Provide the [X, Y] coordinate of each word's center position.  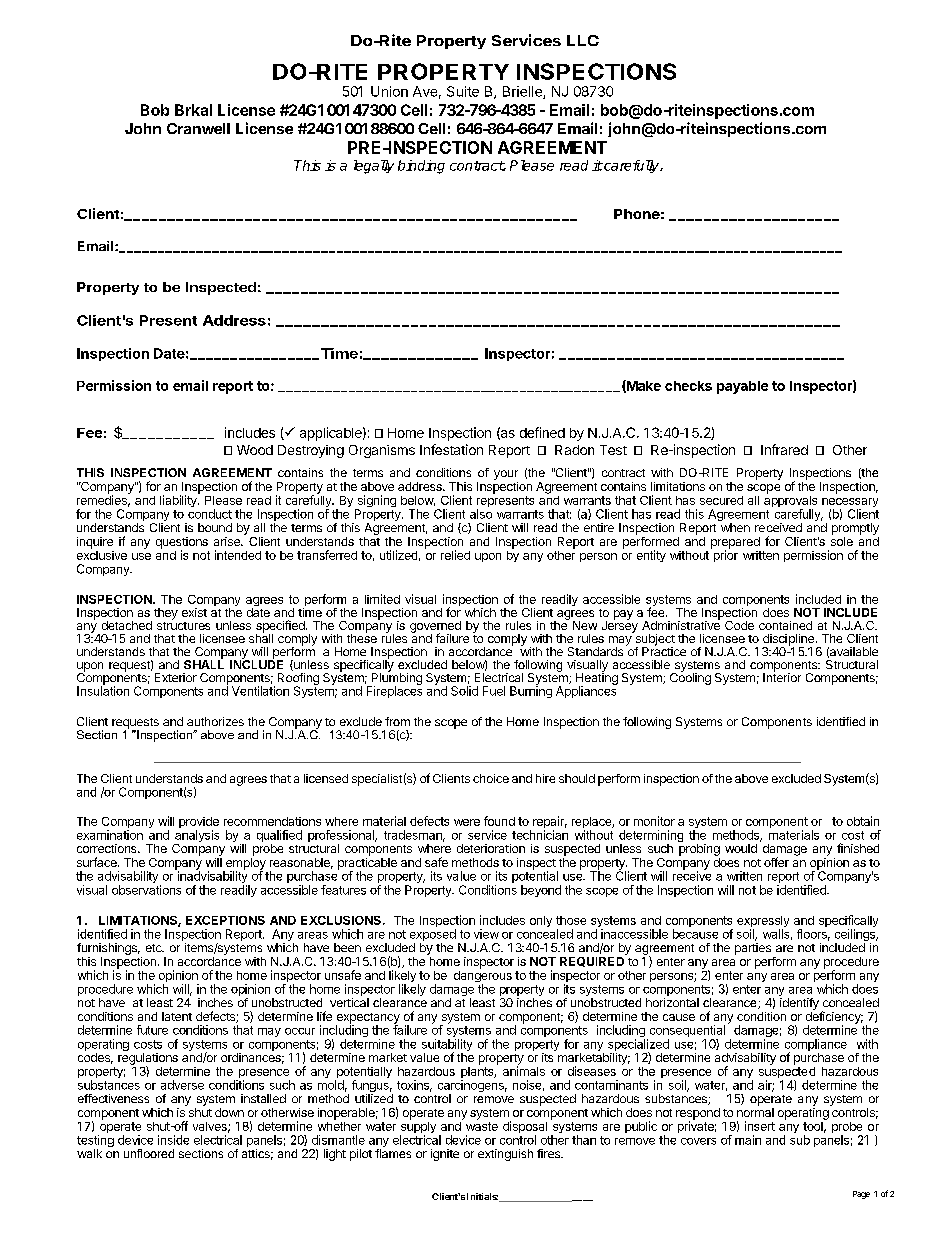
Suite [463, 91]
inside [173, 1140]
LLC [583, 40]
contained [785, 625]
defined [542, 432]
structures [183, 624]
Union [389, 91]
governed [435, 628]
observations [146, 890]
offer [776, 862]
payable [742, 387]
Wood [255, 450]
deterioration [491, 848]
